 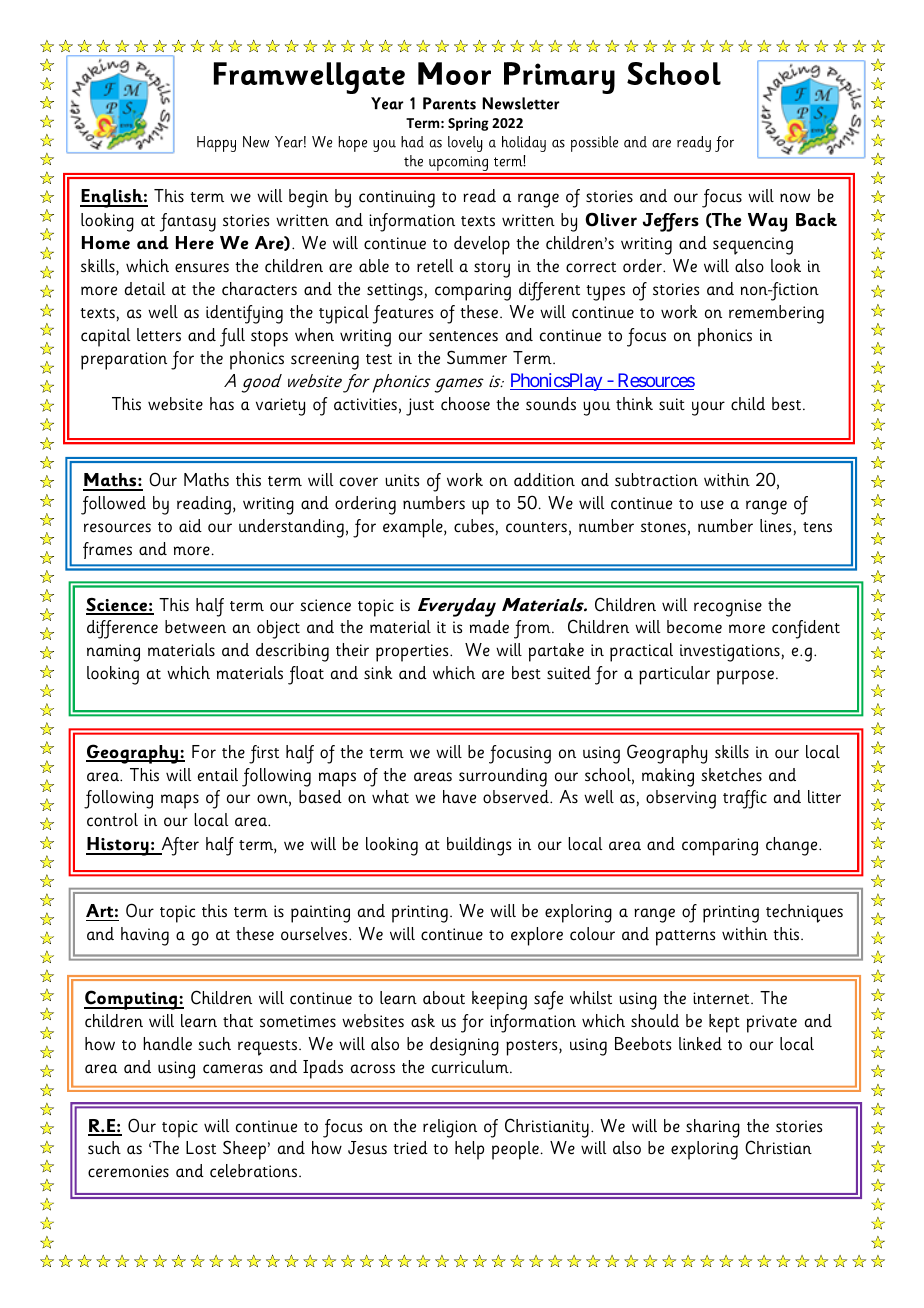 What do you see at coordinates (468, 124) in the document?
I see `Spring` at bounding box center [468, 124].
